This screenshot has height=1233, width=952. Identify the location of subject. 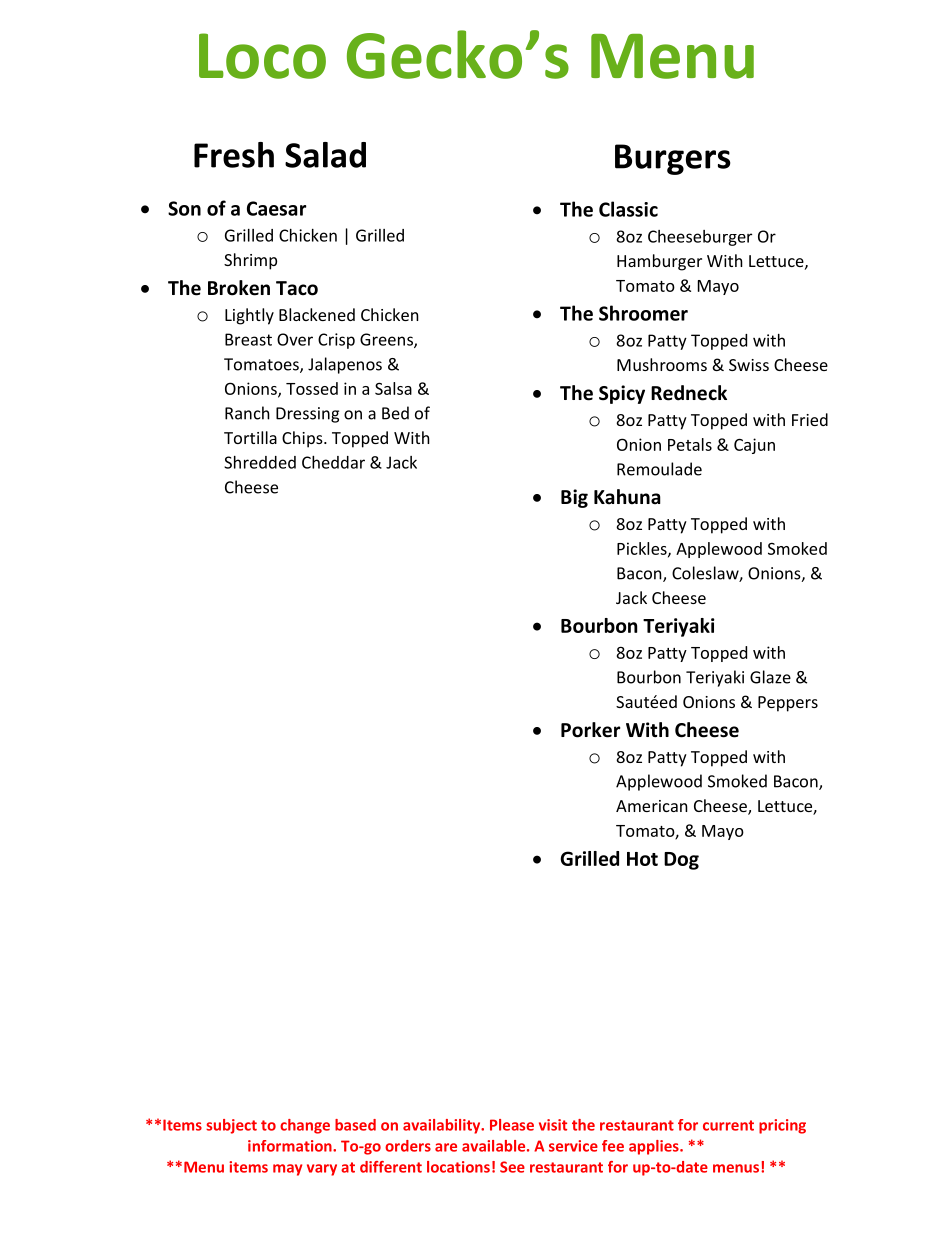
(231, 1126).
